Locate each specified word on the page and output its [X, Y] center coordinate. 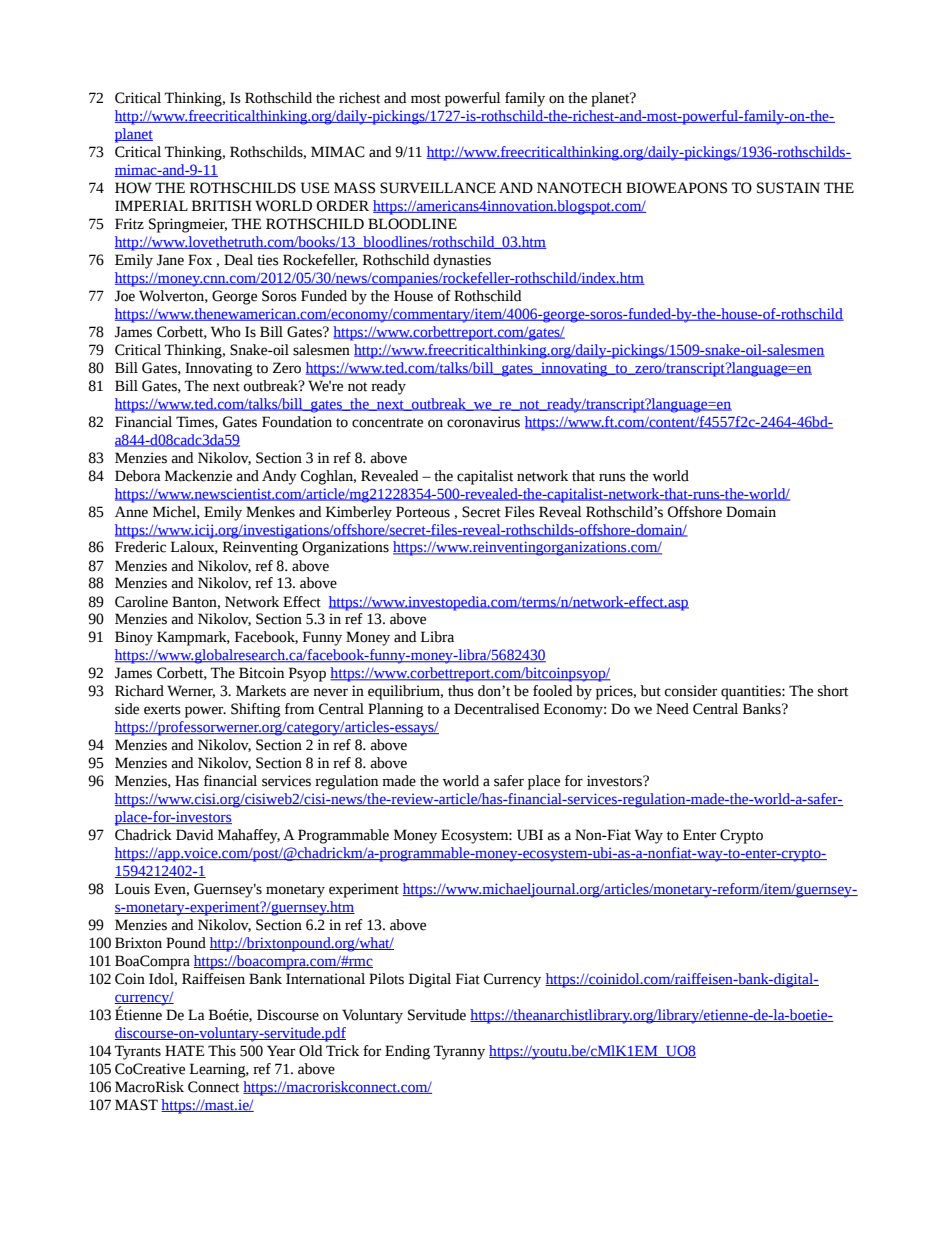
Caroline [141, 602]
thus [461, 691]
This [222, 1051]
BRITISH [222, 206]
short [833, 691]
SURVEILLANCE [438, 188]
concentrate [387, 423]
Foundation [297, 422]
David [194, 835]
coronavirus [483, 422]
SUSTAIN [788, 188]
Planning [396, 710]
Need [672, 709]
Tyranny [459, 1052]
